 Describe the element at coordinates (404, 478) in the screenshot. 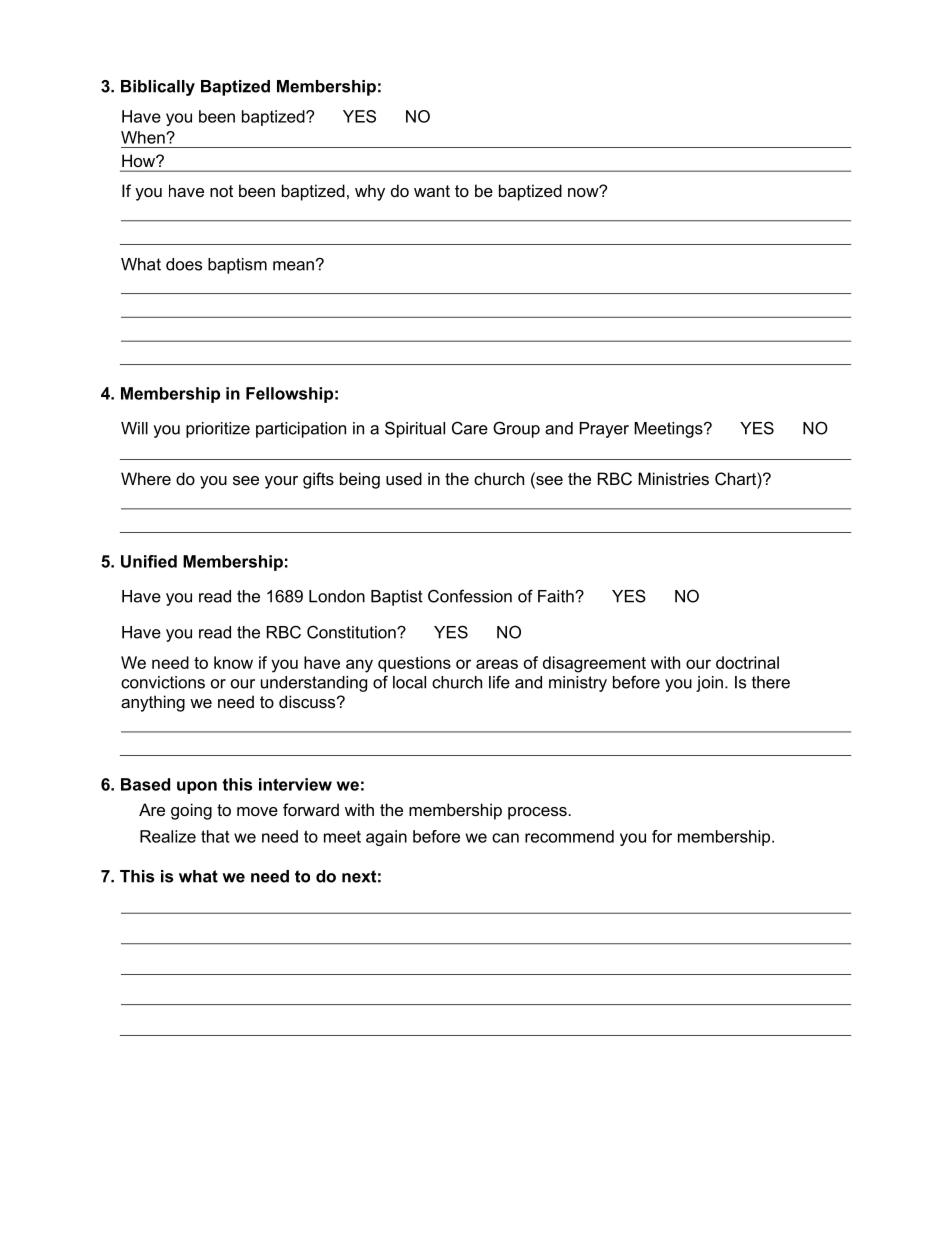

I see `used` at that location.
